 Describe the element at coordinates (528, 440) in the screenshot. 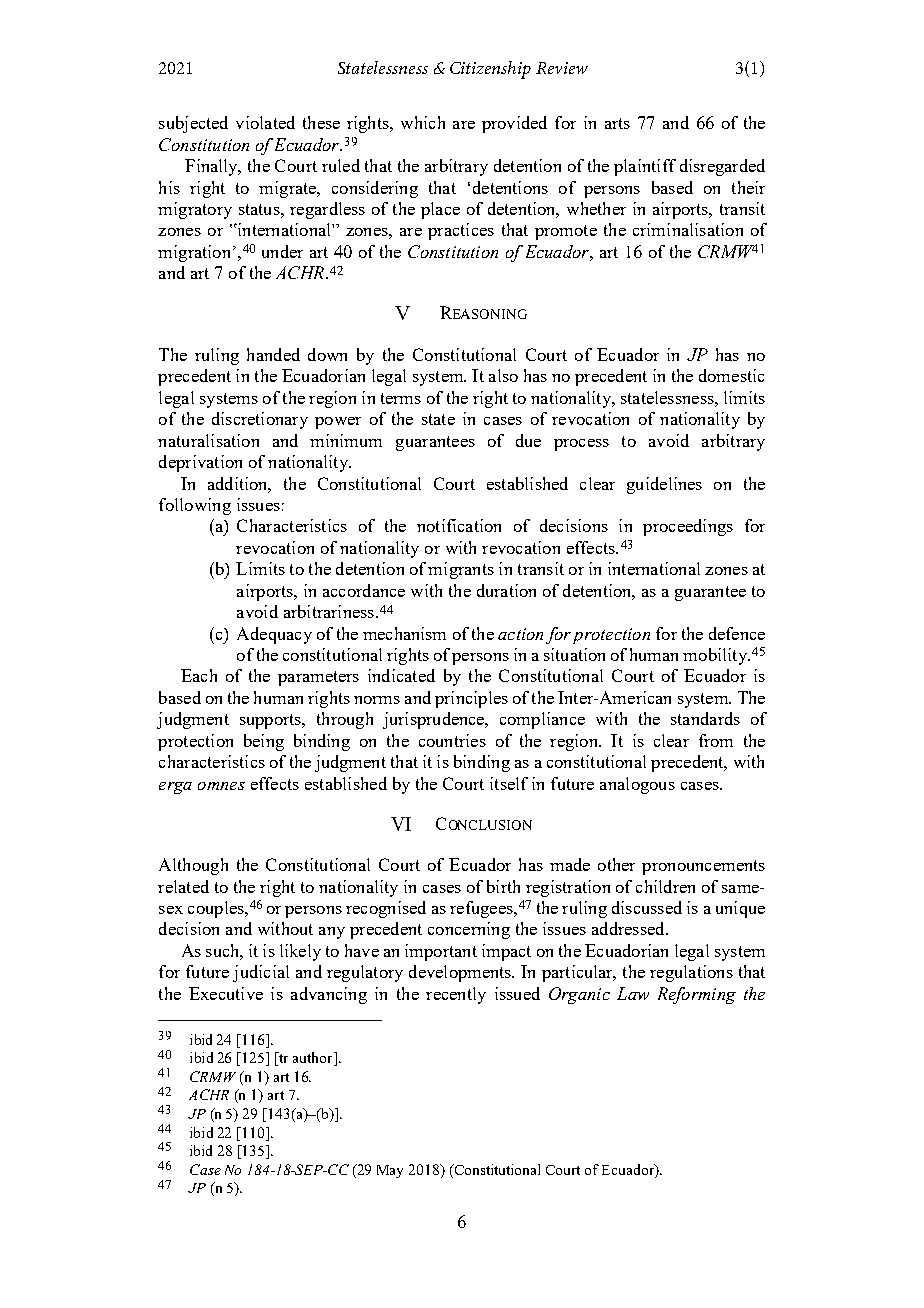

I see `due` at that location.
